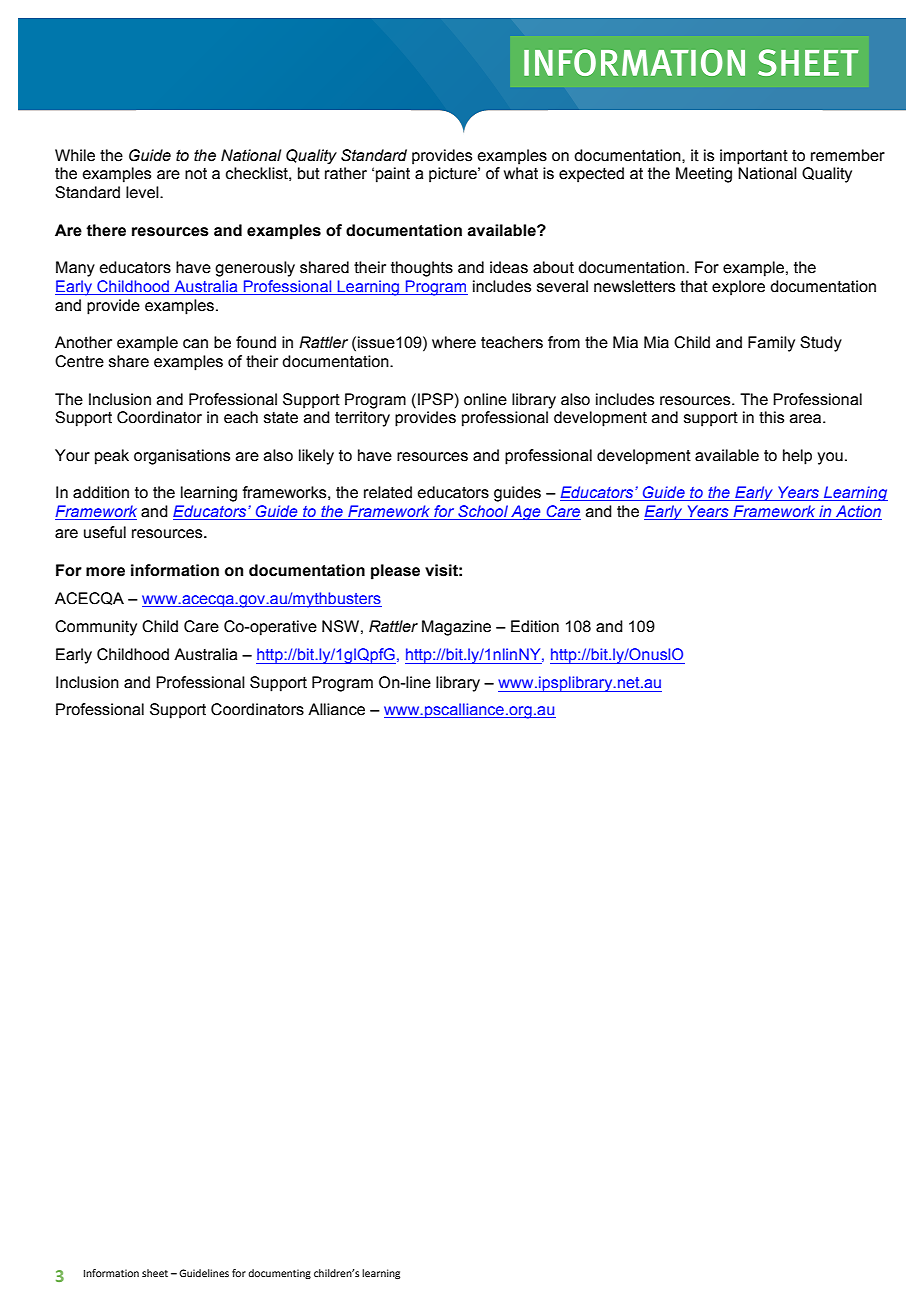  What do you see at coordinates (771, 417) in the screenshot?
I see `this` at bounding box center [771, 417].
